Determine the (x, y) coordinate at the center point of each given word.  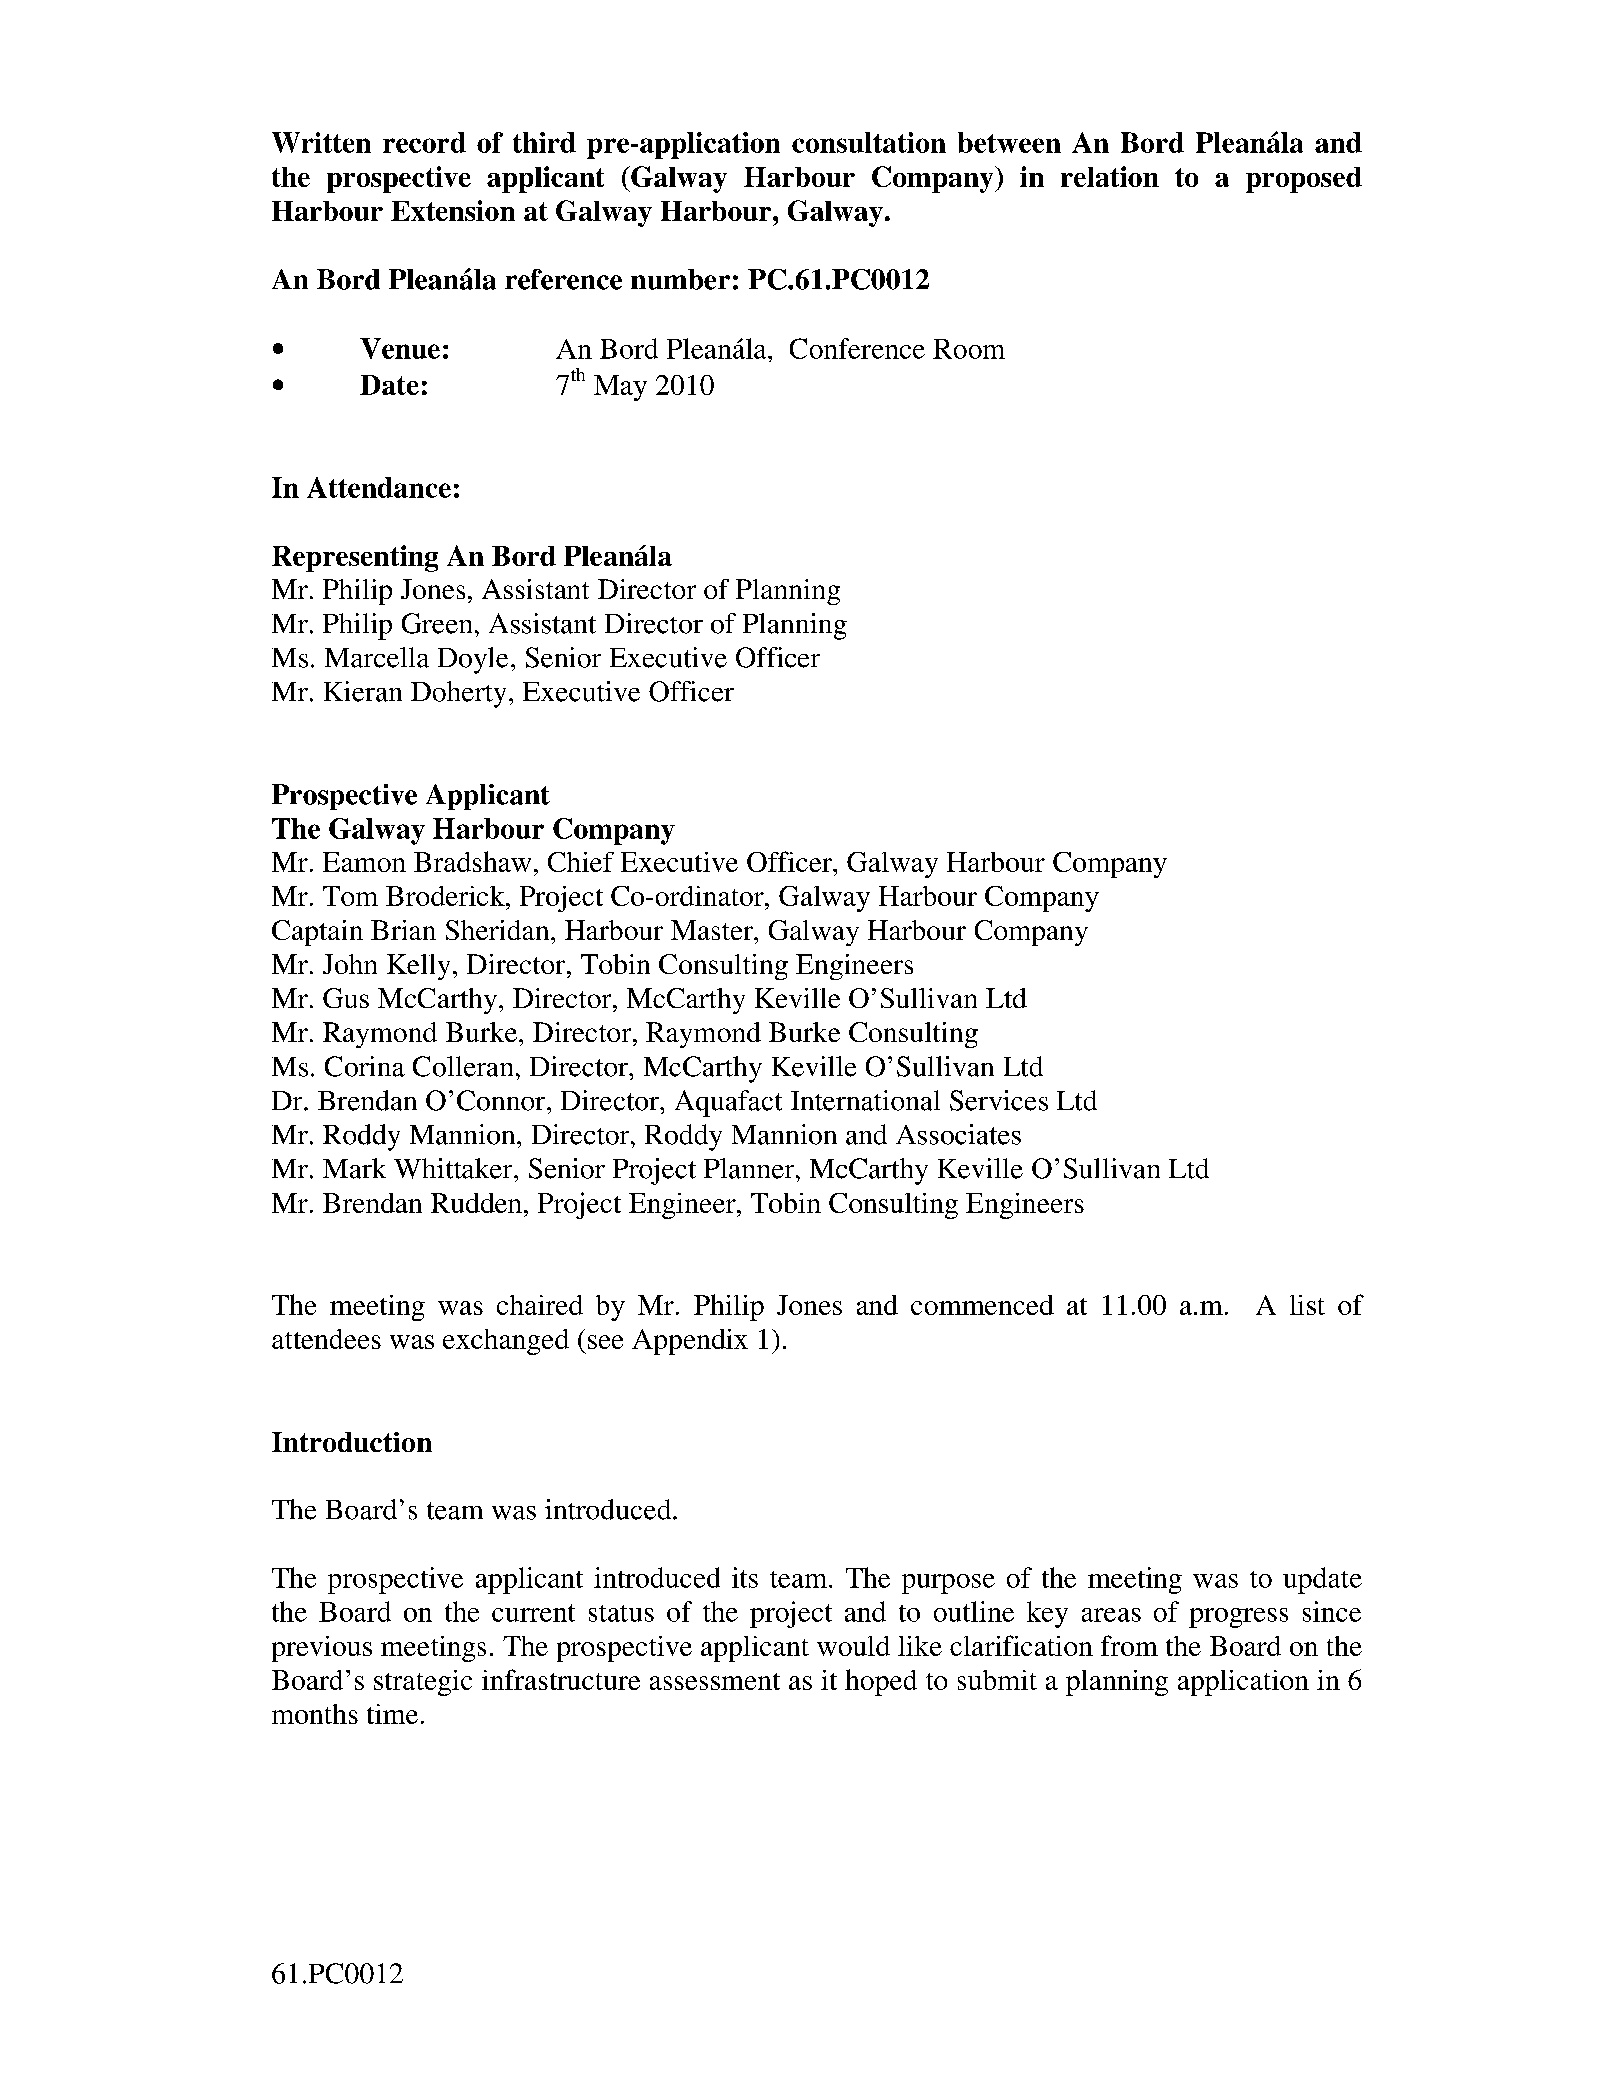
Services (999, 1100)
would (853, 1646)
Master (713, 930)
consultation (869, 142)
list (1307, 1305)
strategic (423, 1683)
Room (969, 349)
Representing (355, 558)
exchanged (506, 1342)
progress (1238, 1618)
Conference (857, 348)
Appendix (690, 1342)
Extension (453, 210)
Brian (403, 930)
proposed (1304, 180)
